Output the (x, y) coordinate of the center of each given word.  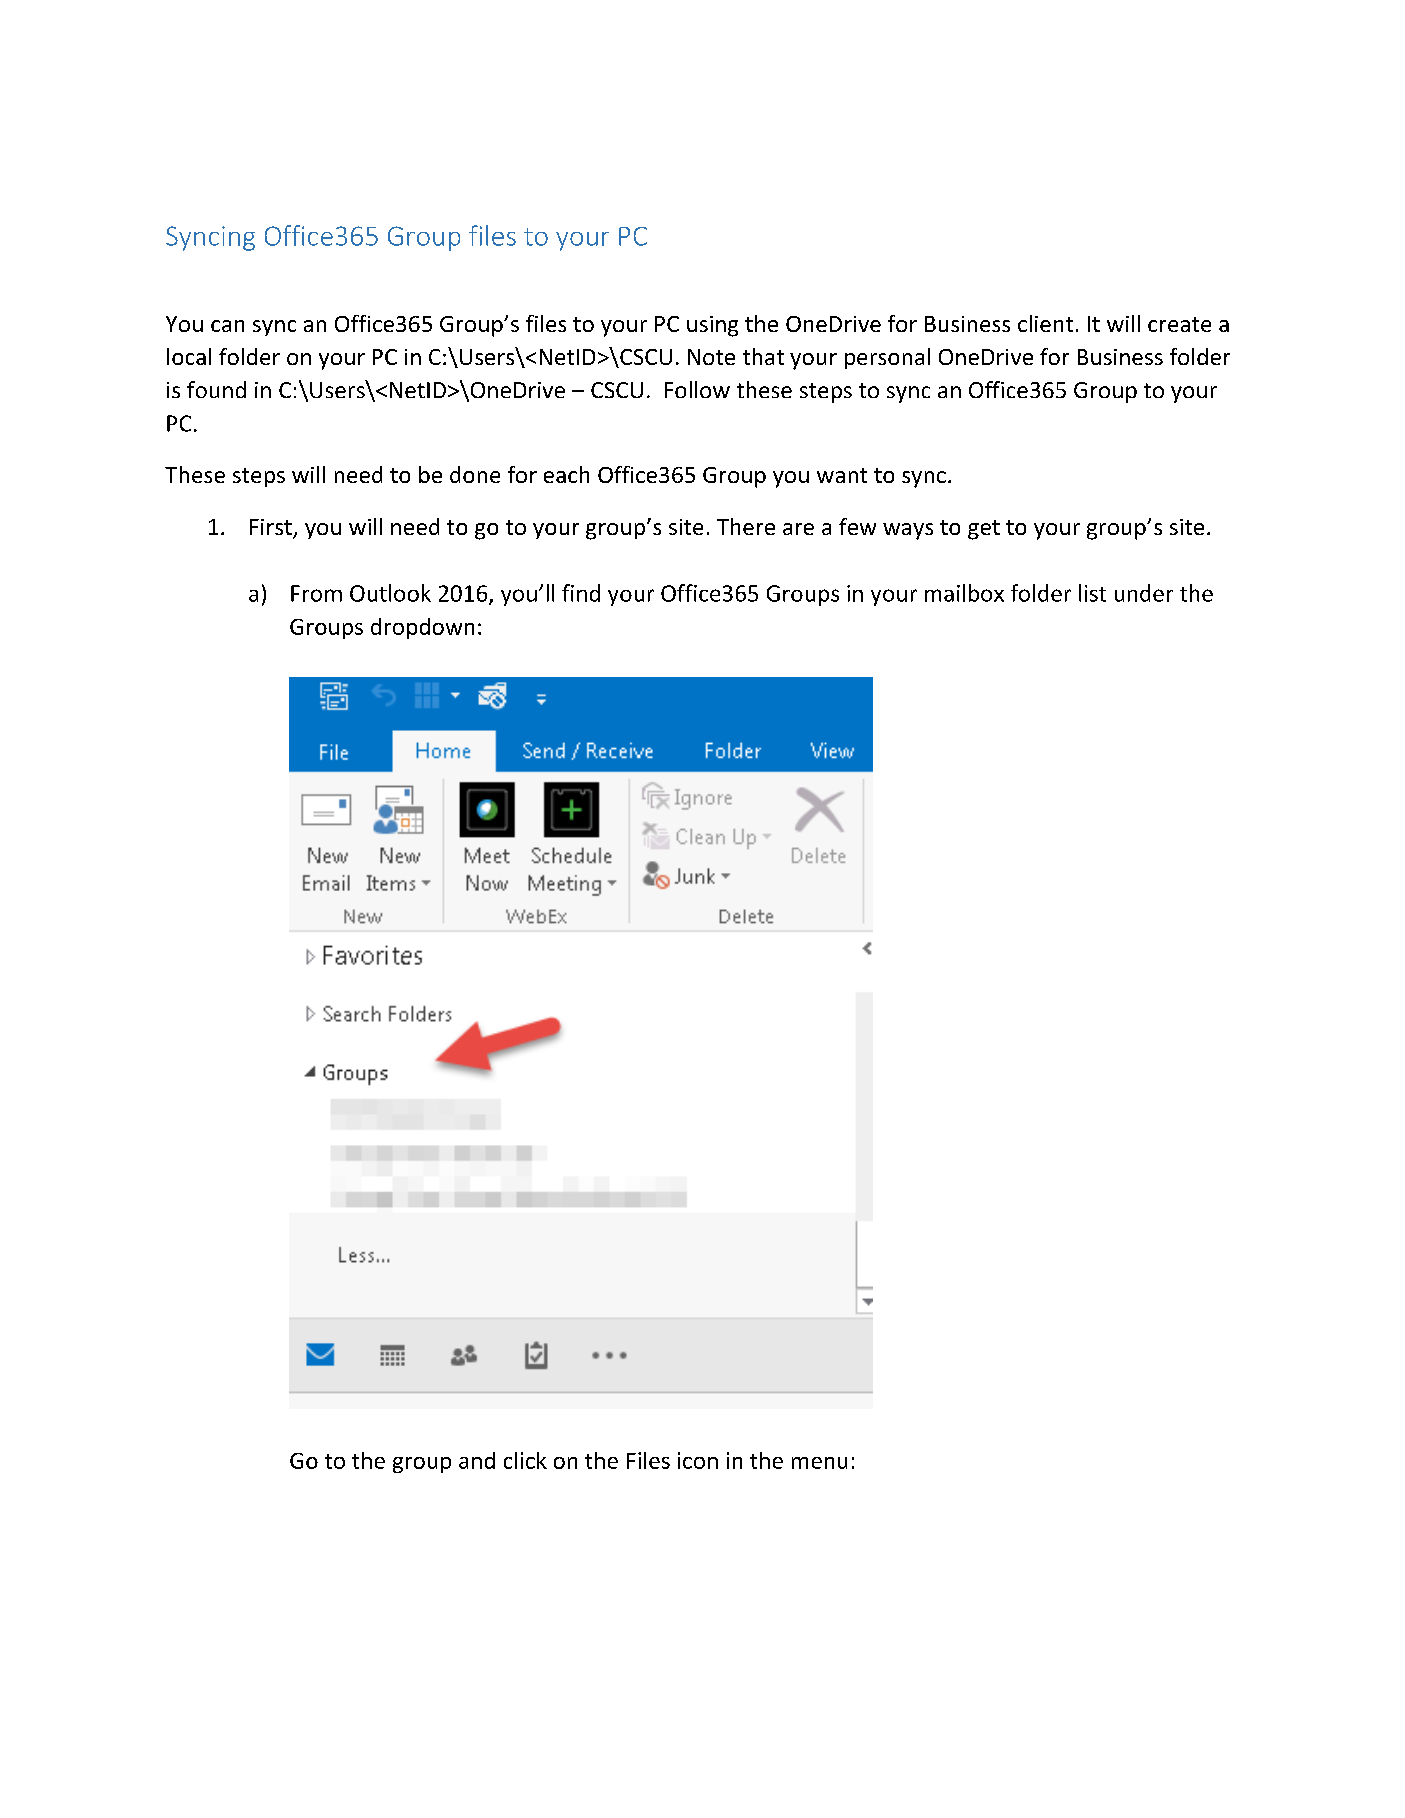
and (477, 1460)
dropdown (422, 628)
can (227, 326)
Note (711, 357)
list (1092, 593)
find (581, 593)
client (1045, 323)
